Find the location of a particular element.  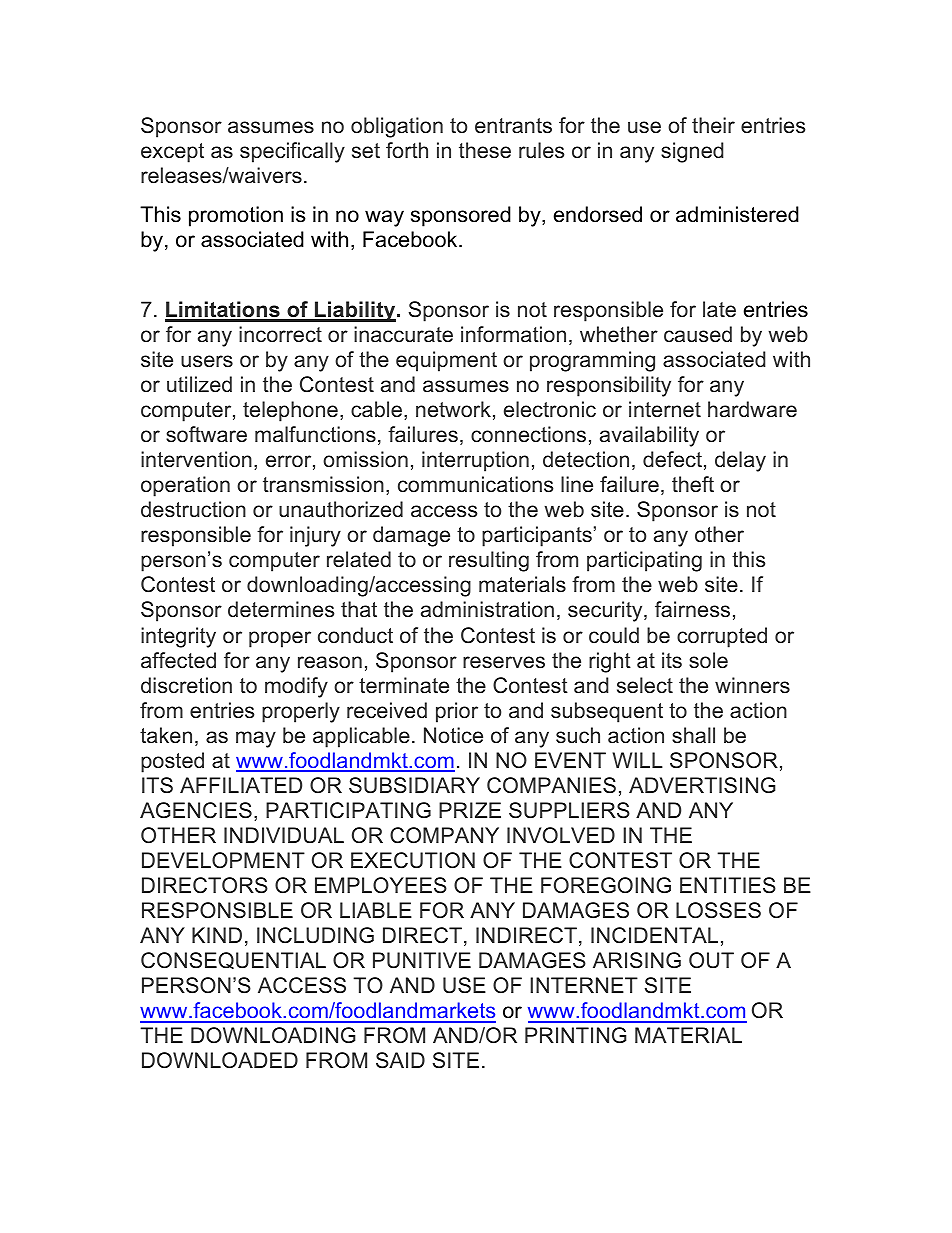

these is located at coordinates (485, 150).
